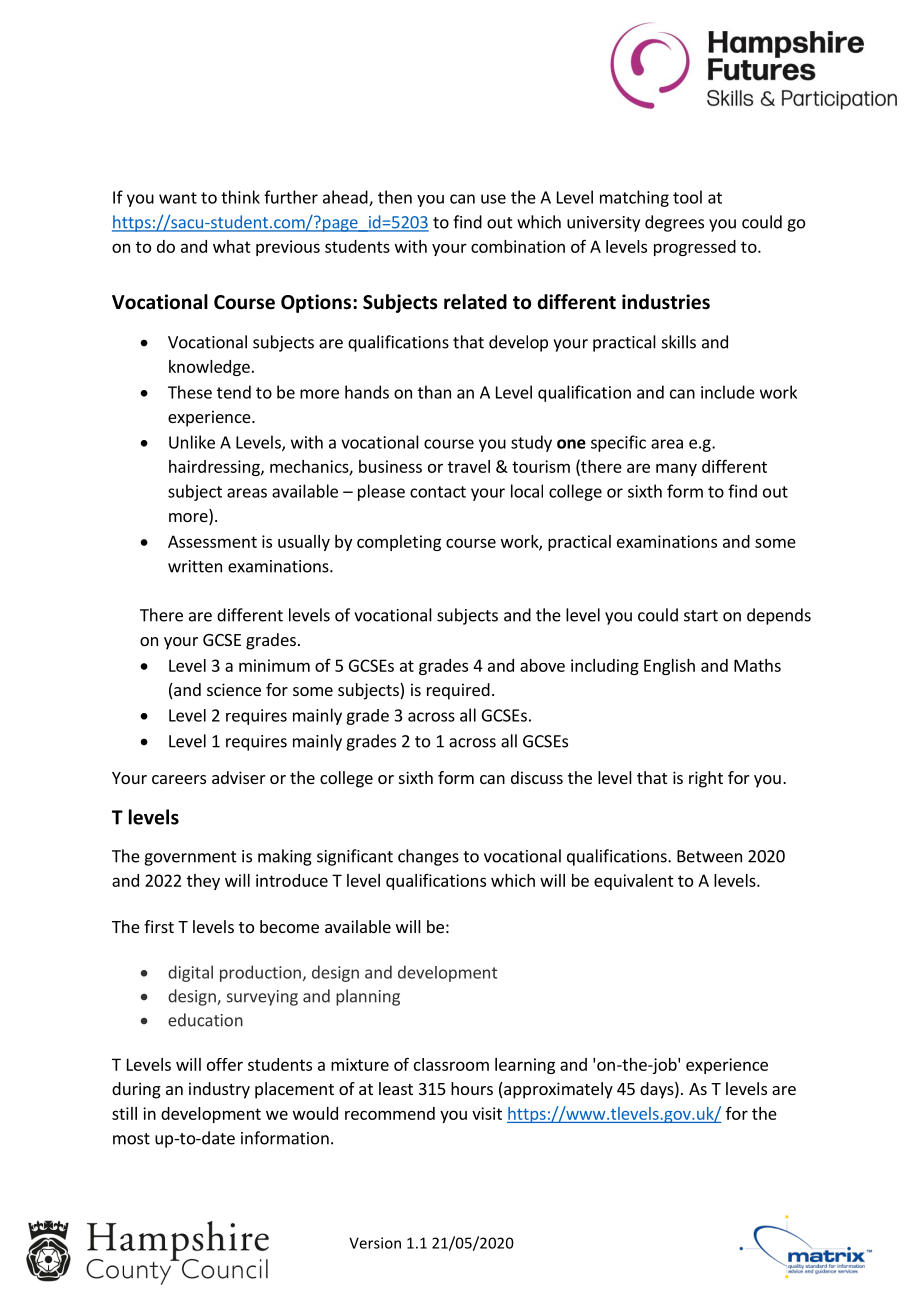 This screenshot has width=924, height=1308. I want to click on government, so click(190, 858).
